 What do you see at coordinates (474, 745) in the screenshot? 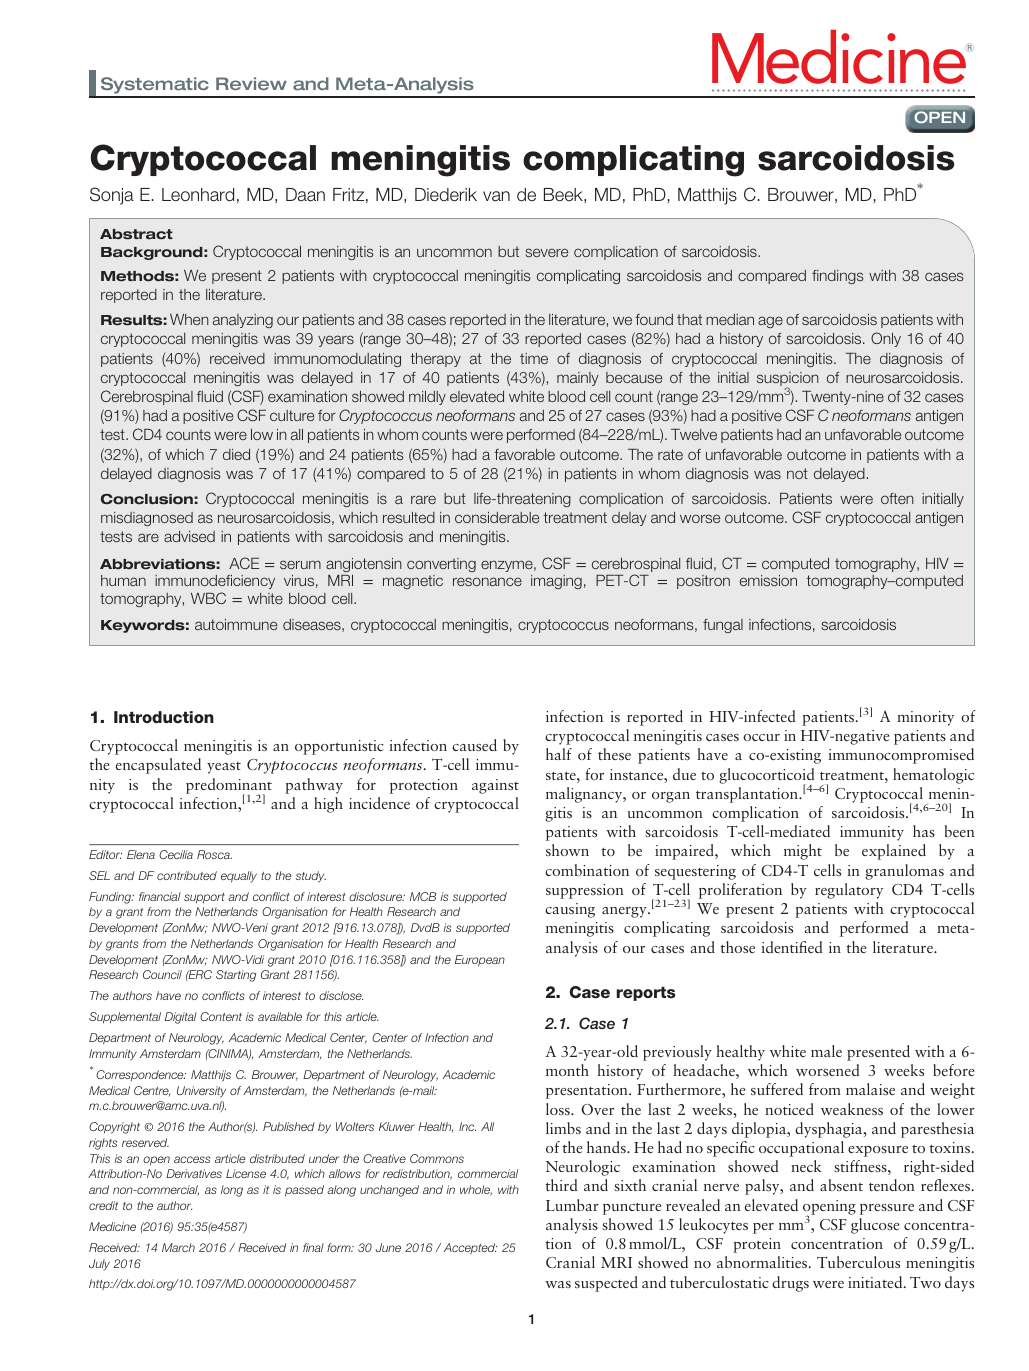
I see `caused` at bounding box center [474, 745].
